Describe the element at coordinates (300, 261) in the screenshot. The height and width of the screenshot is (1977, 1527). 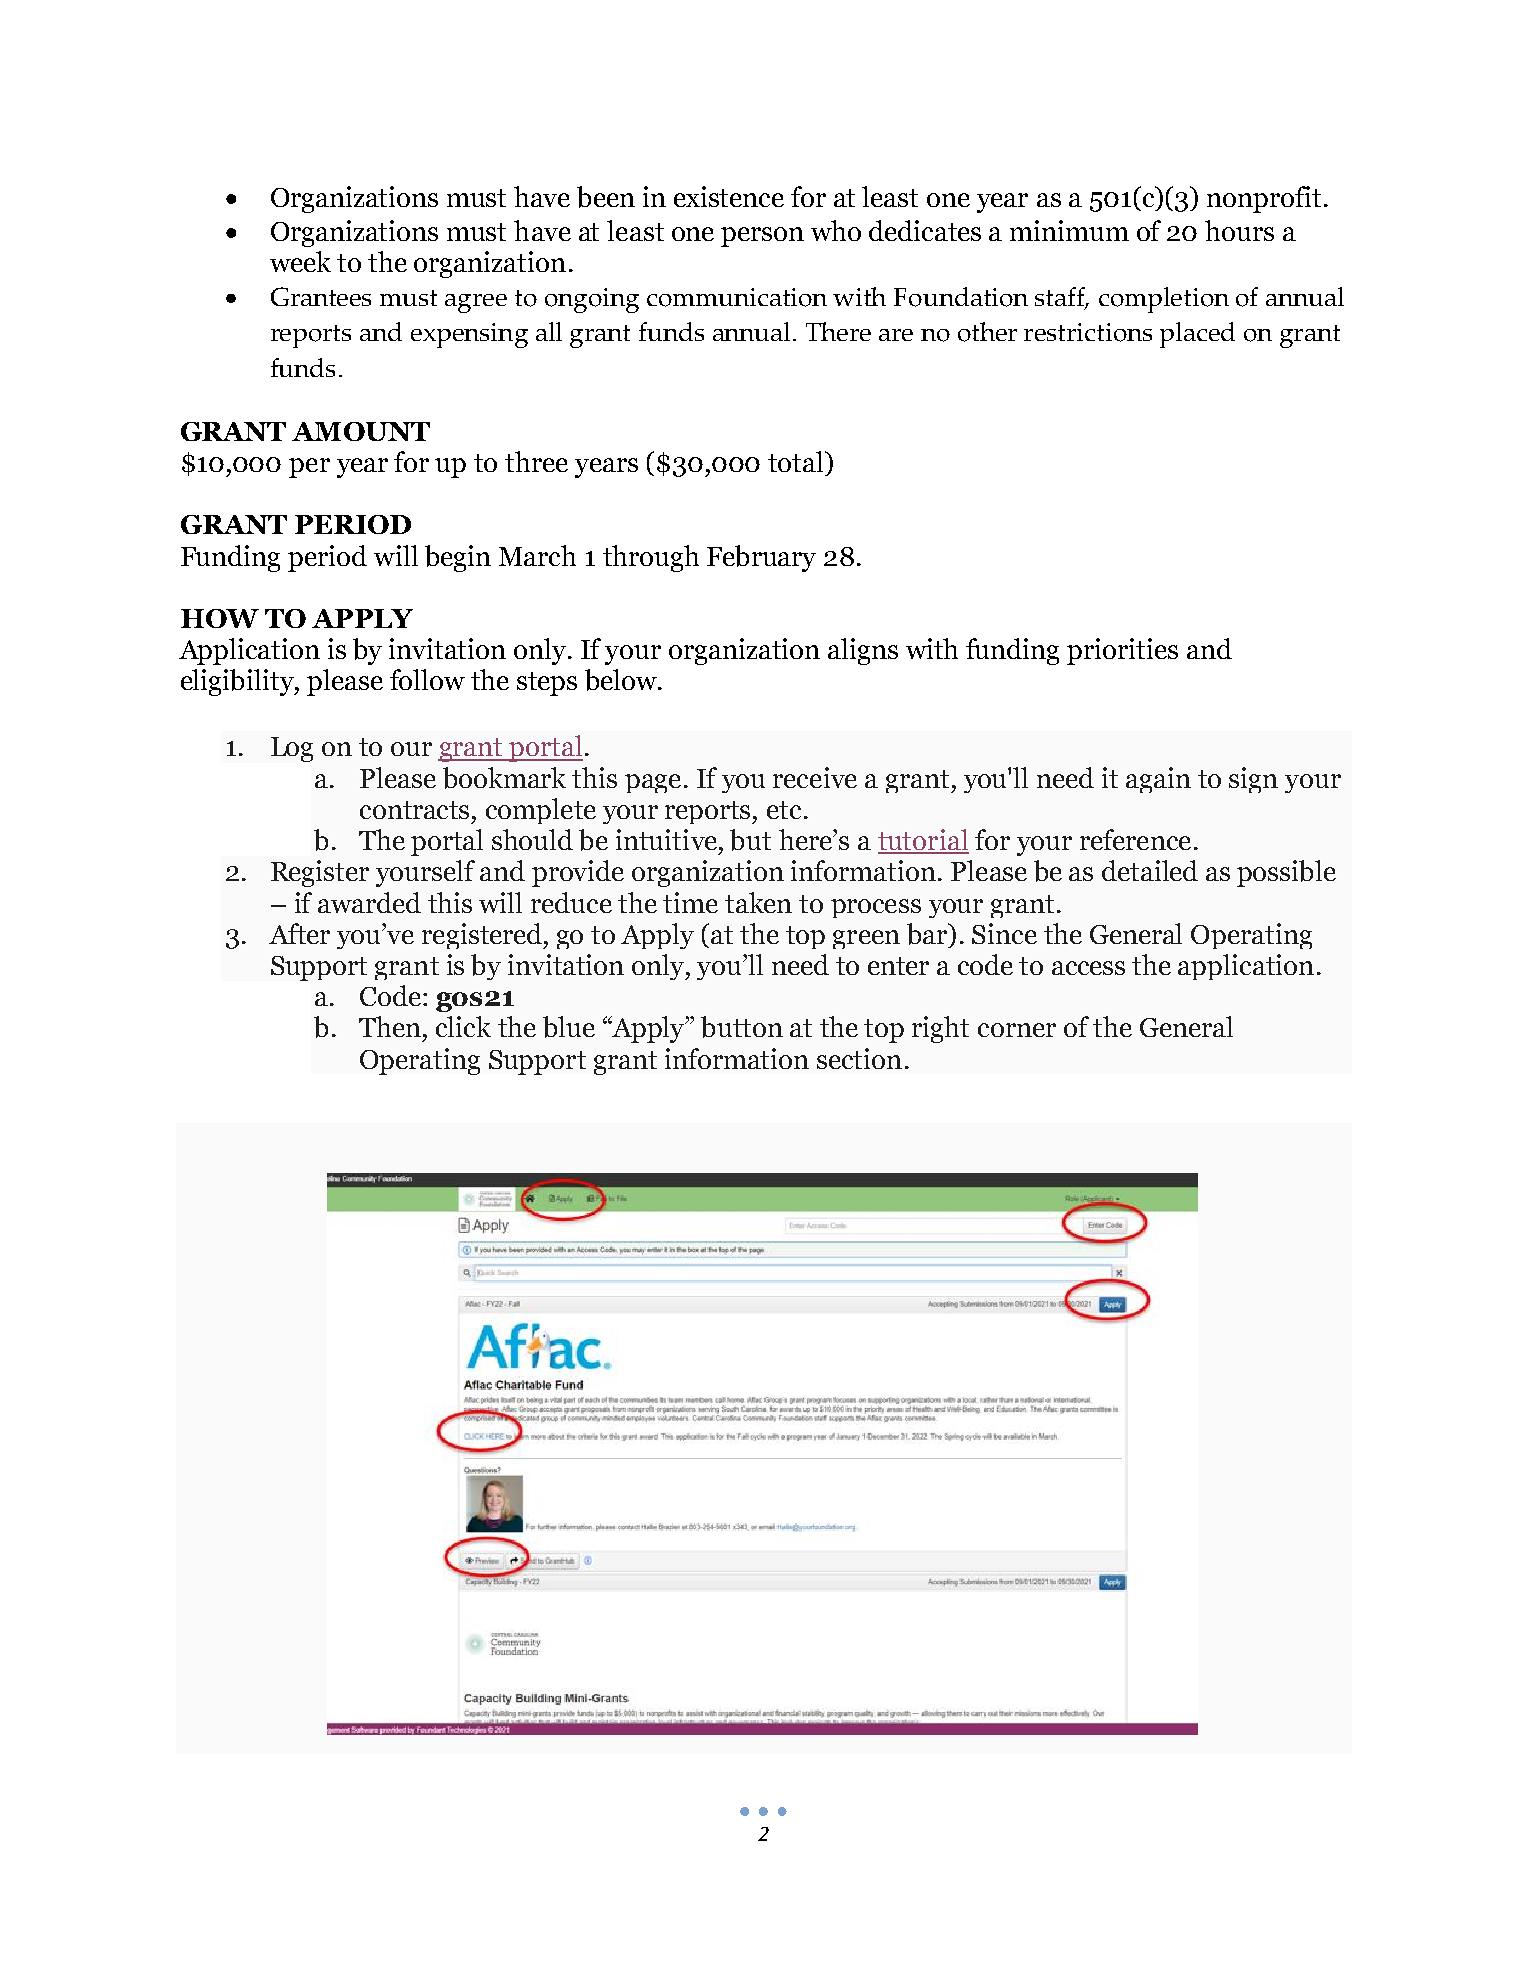
I see `week` at that location.
